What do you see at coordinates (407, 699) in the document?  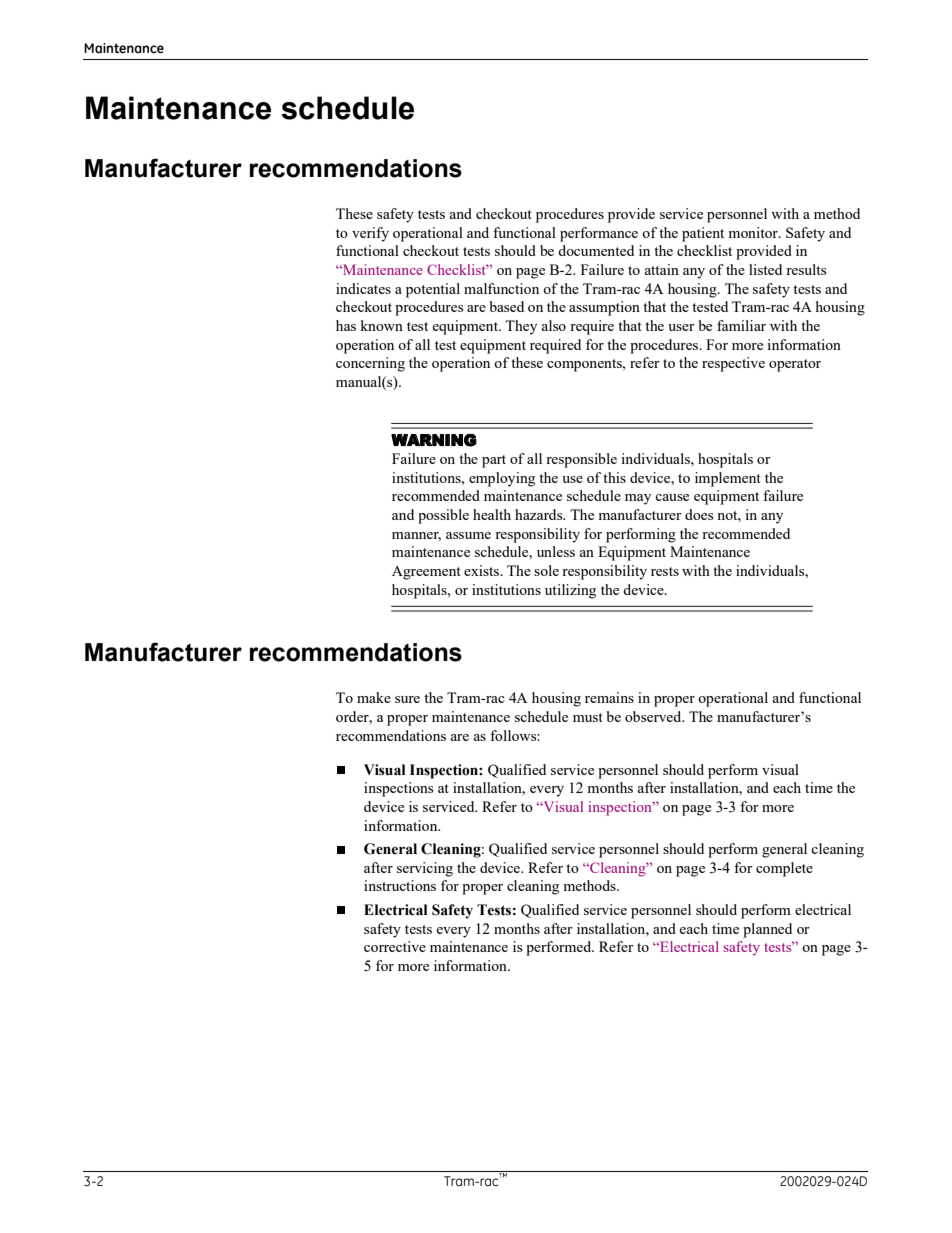 I see `sure` at bounding box center [407, 699].
